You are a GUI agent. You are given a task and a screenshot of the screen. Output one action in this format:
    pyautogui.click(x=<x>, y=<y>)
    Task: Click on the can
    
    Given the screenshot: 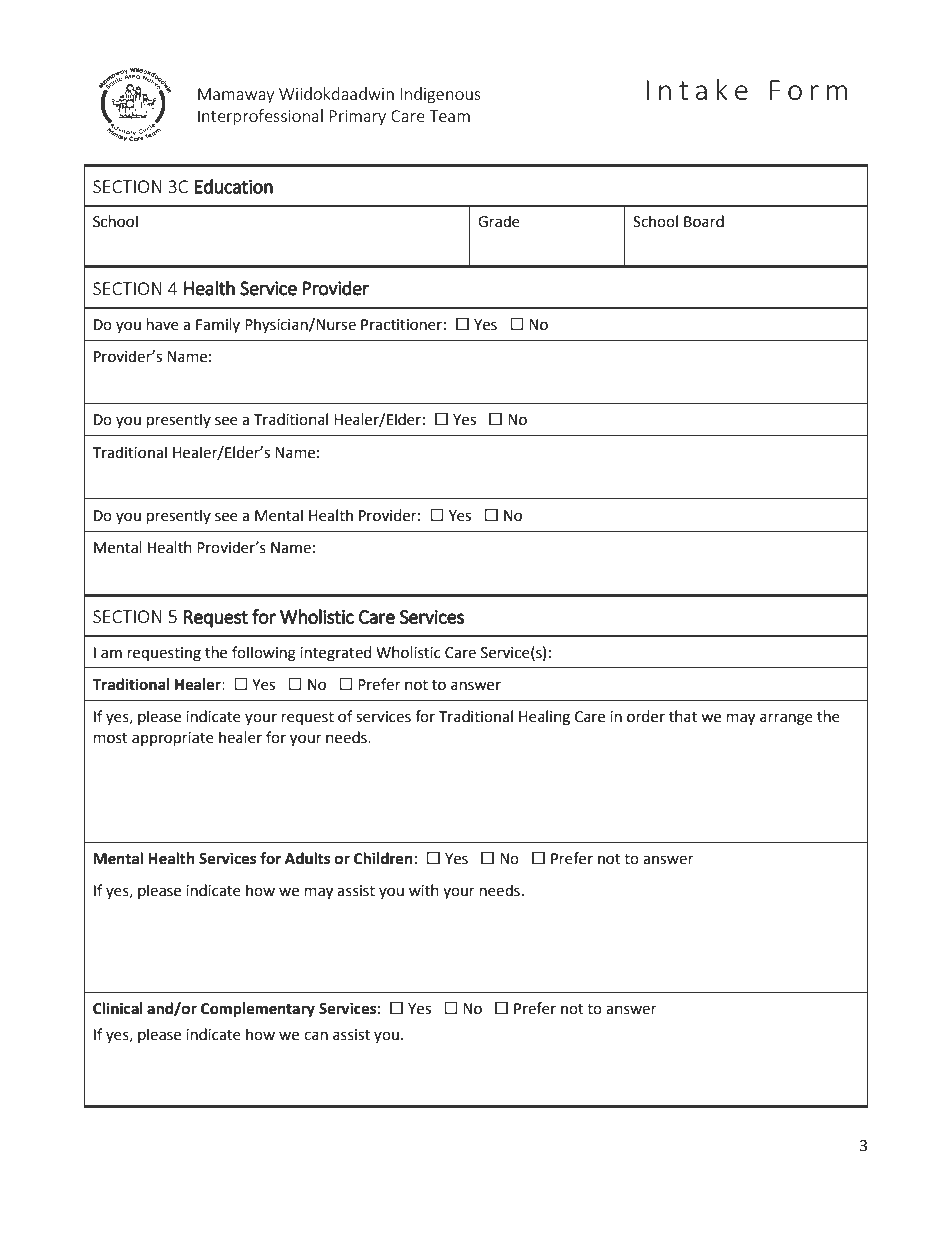 What is the action you would take?
    pyautogui.click(x=316, y=1036)
